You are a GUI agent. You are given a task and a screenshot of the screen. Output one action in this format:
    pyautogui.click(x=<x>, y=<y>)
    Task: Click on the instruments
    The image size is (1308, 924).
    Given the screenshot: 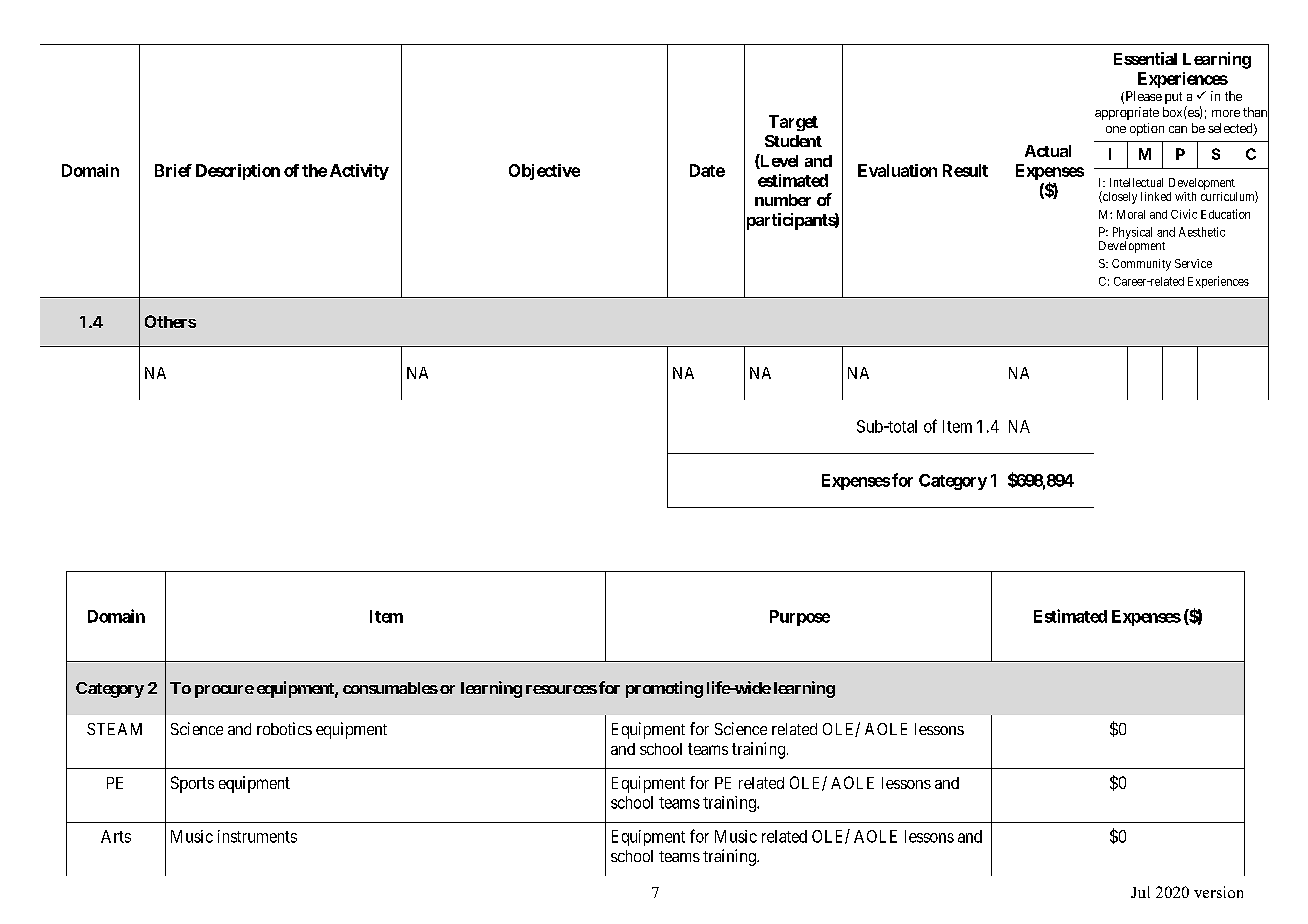 What is the action you would take?
    pyautogui.click(x=257, y=836)
